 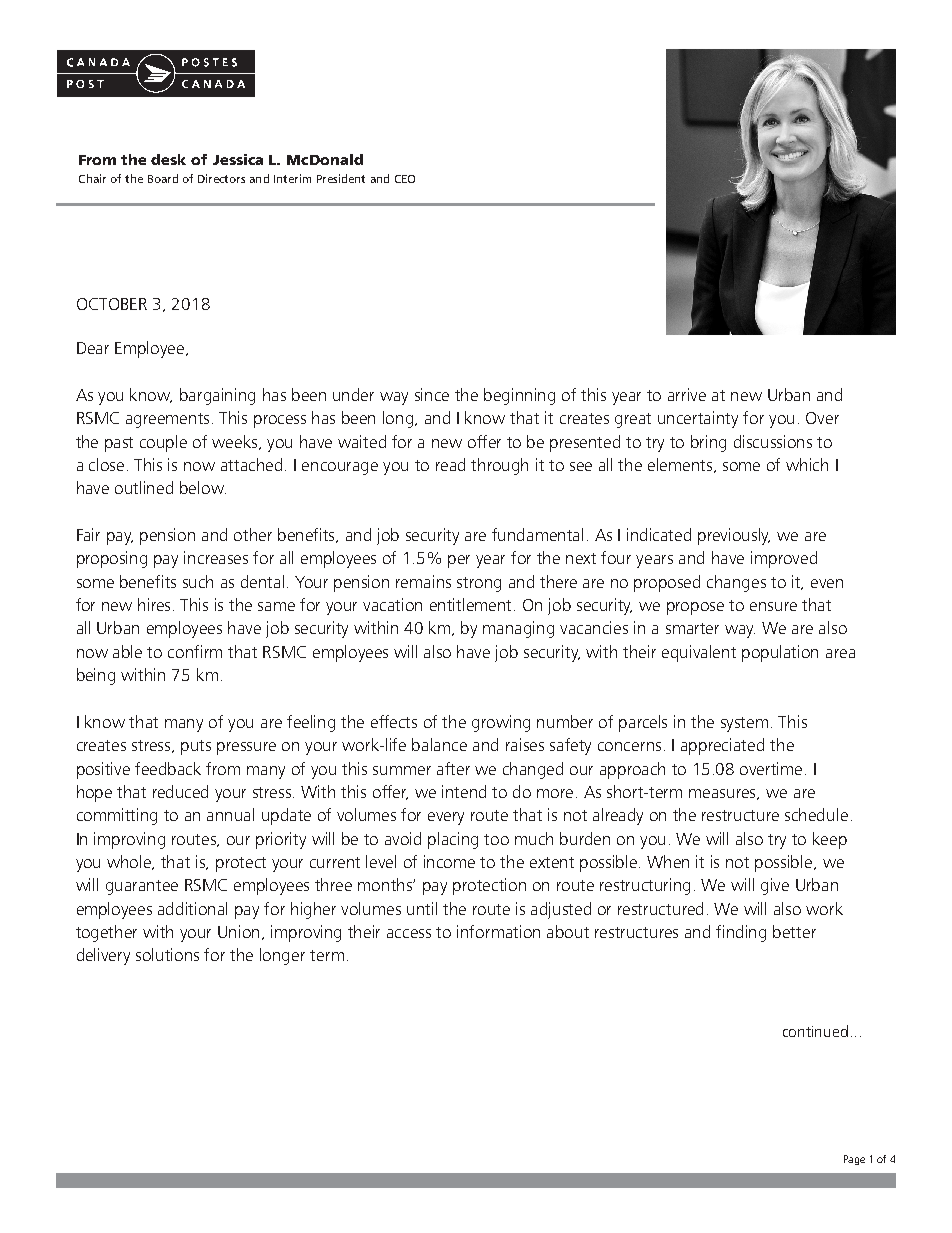 What do you see at coordinates (195, 651) in the image?
I see `confirm` at bounding box center [195, 651].
